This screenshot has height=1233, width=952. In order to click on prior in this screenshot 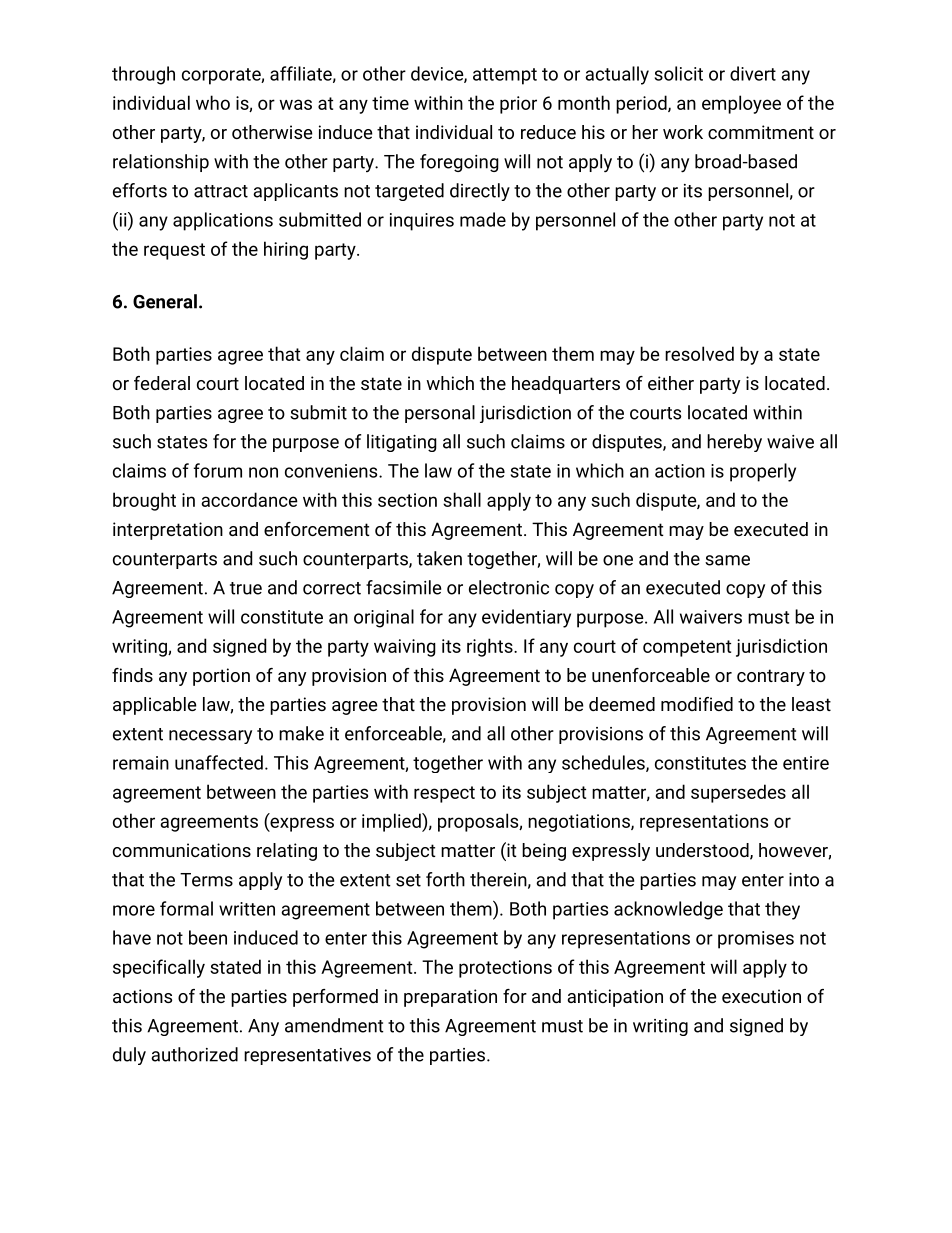, I will do `click(518, 105)`.
